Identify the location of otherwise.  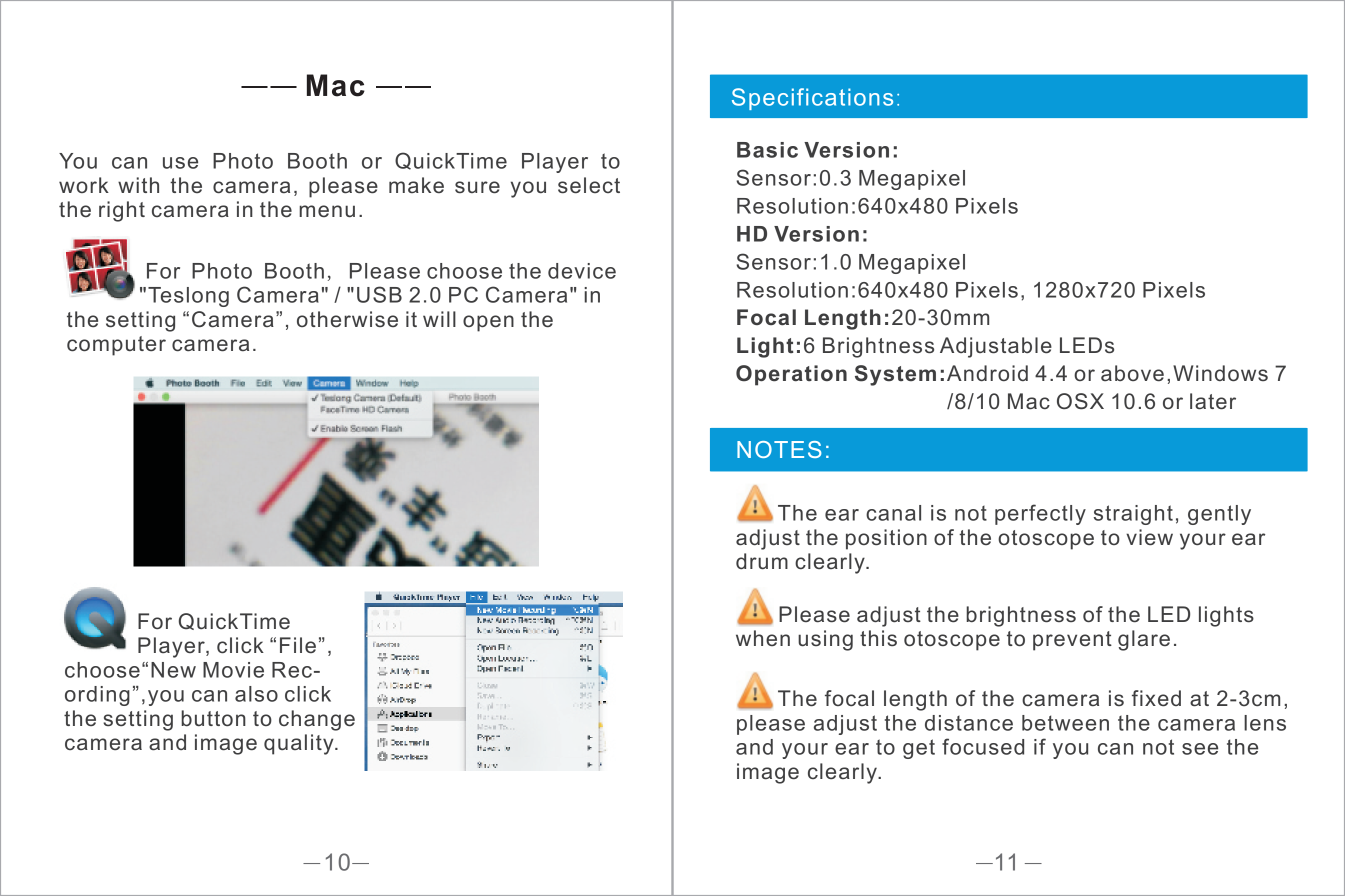
(347, 319).
